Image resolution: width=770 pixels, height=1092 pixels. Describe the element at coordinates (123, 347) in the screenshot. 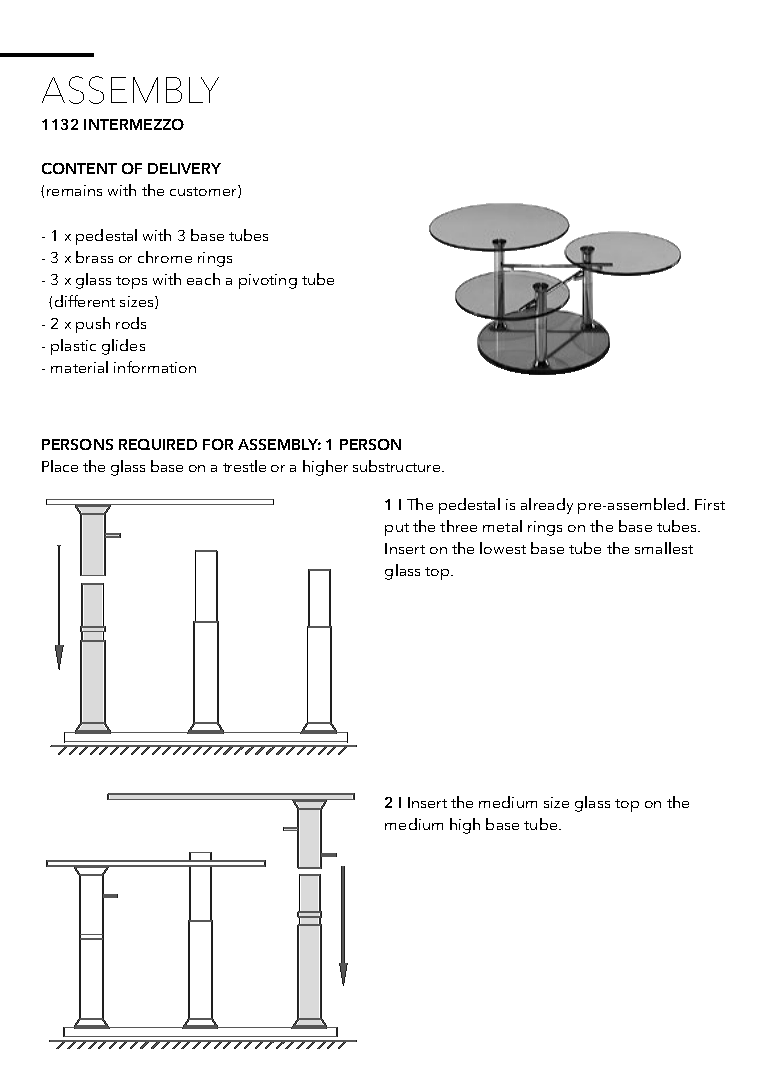

I see `glides` at that location.
